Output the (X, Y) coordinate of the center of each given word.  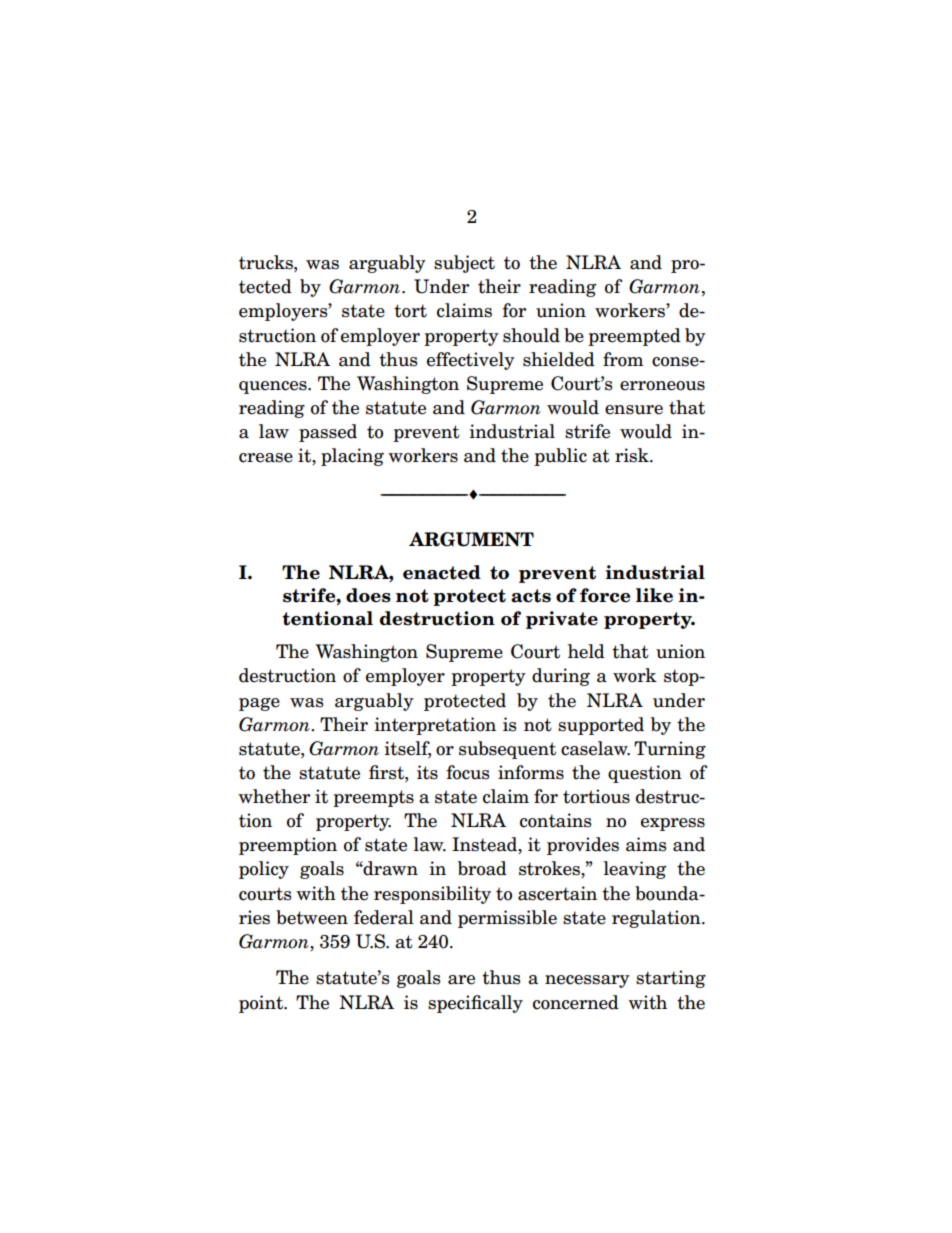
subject (464, 264)
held (586, 651)
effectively (471, 361)
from (623, 359)
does (368, 595)
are (461, 980)
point (262, 1004)
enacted (442, 572)
